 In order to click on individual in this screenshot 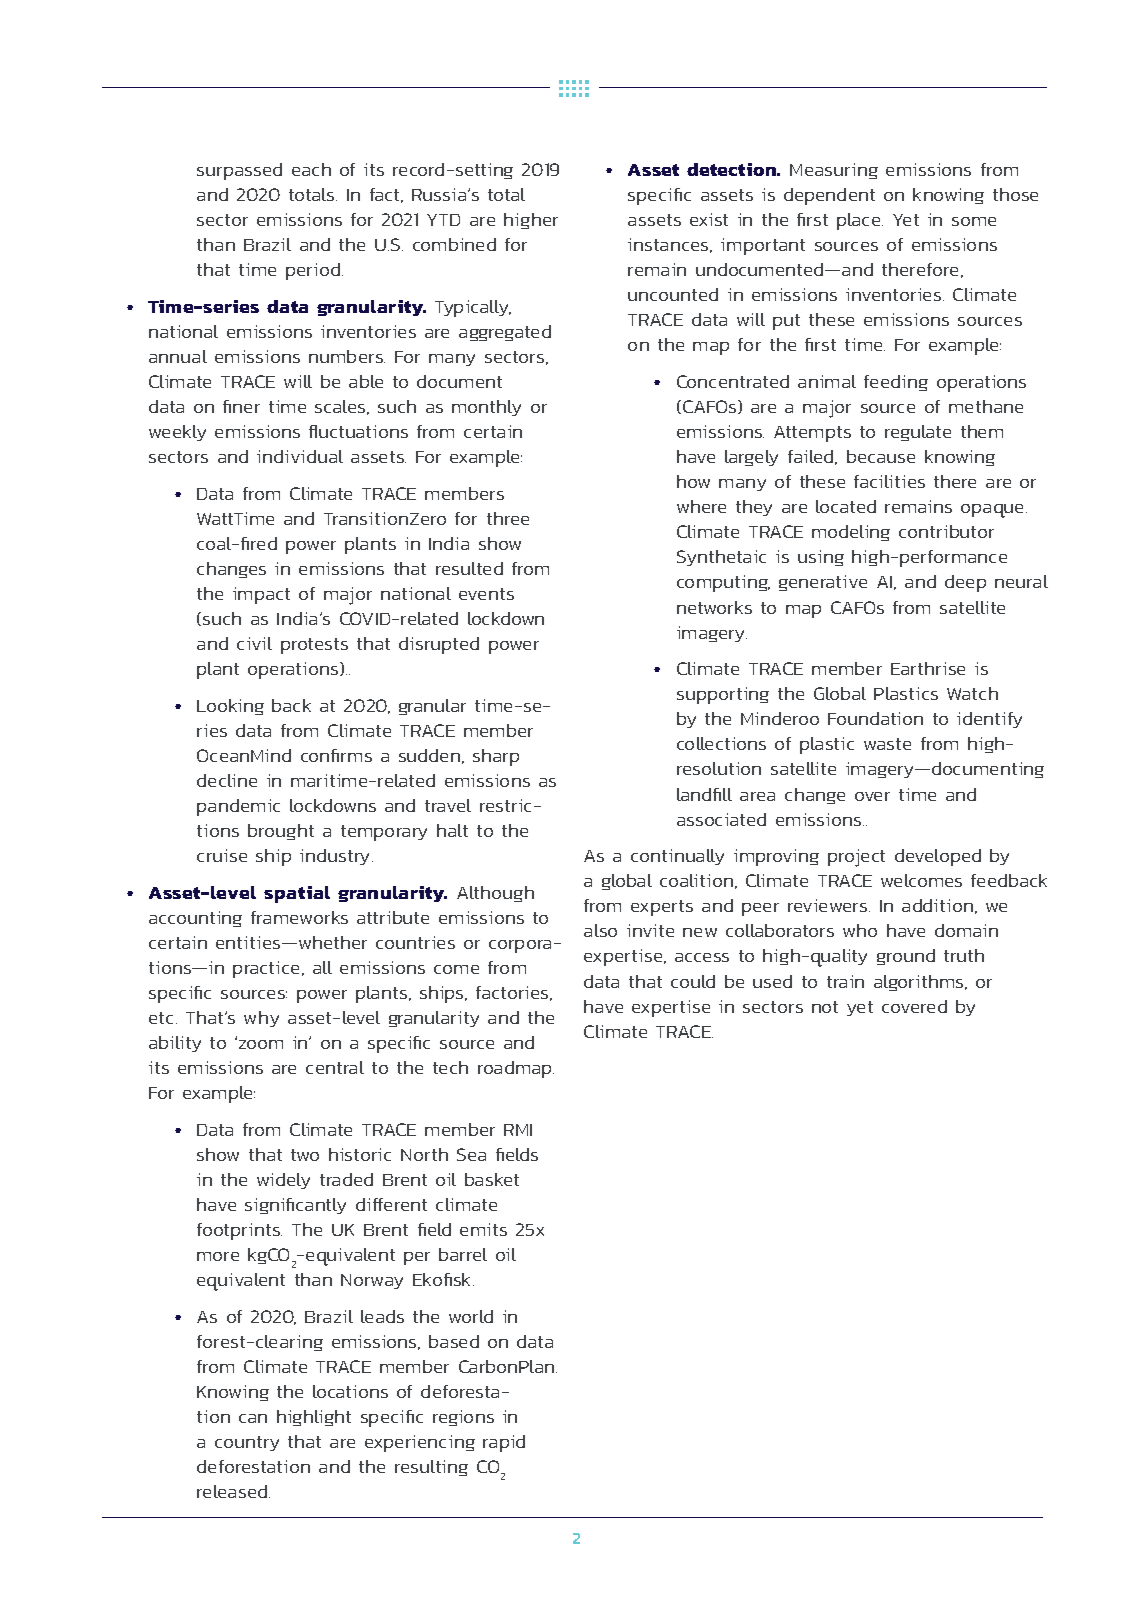, I will do `click(300, 456)`.
